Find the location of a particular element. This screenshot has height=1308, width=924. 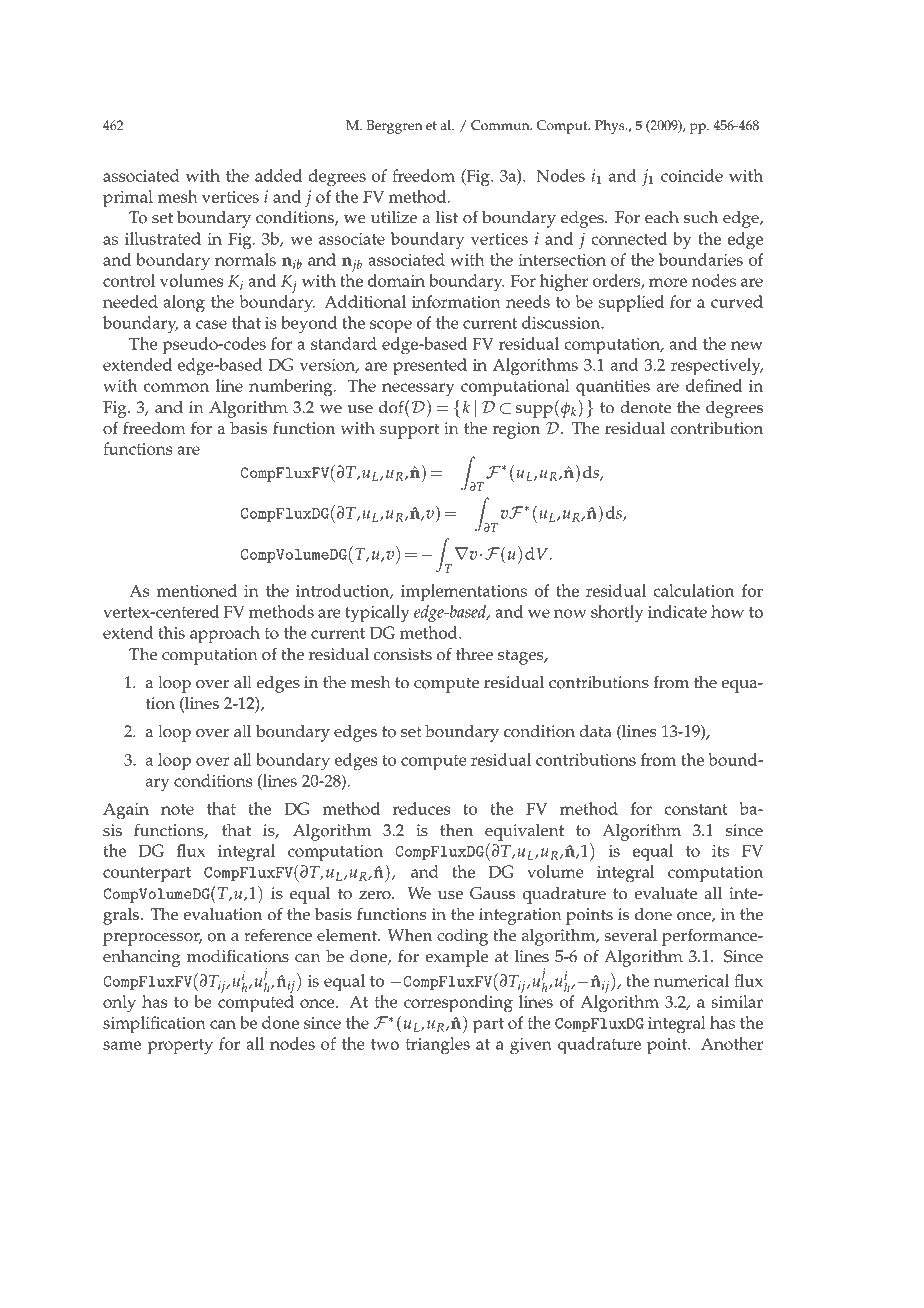

numerical is located at coordinates (691, 980).
